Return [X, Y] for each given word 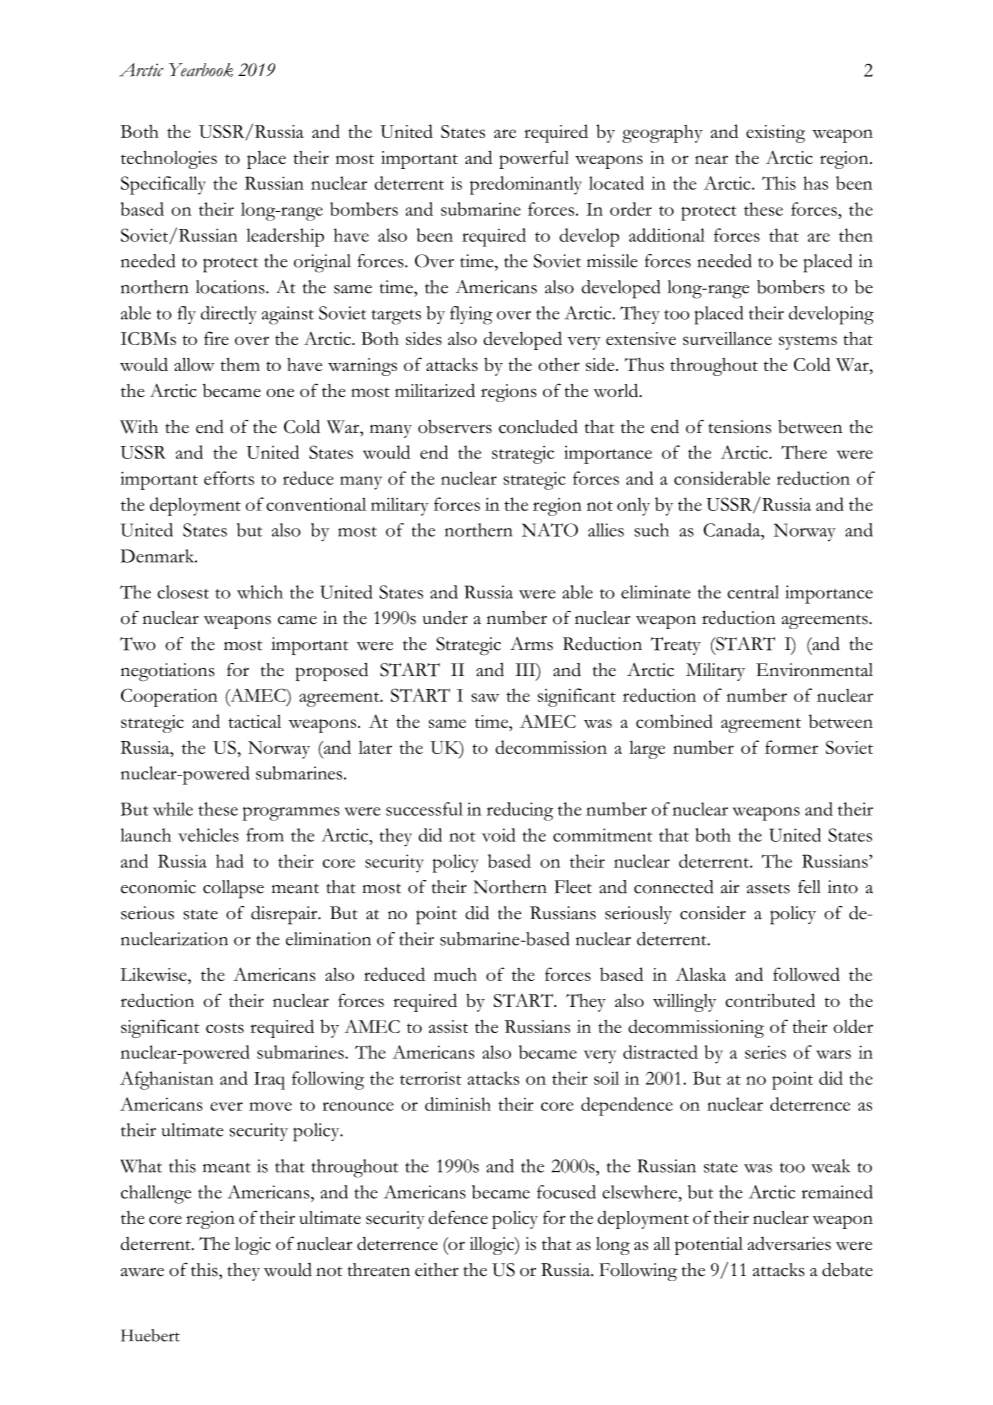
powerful [534, 159]
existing [775, 134]
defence [458, 1217]
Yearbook [201, 70]
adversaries [789, 1244]
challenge [156, 1194]
